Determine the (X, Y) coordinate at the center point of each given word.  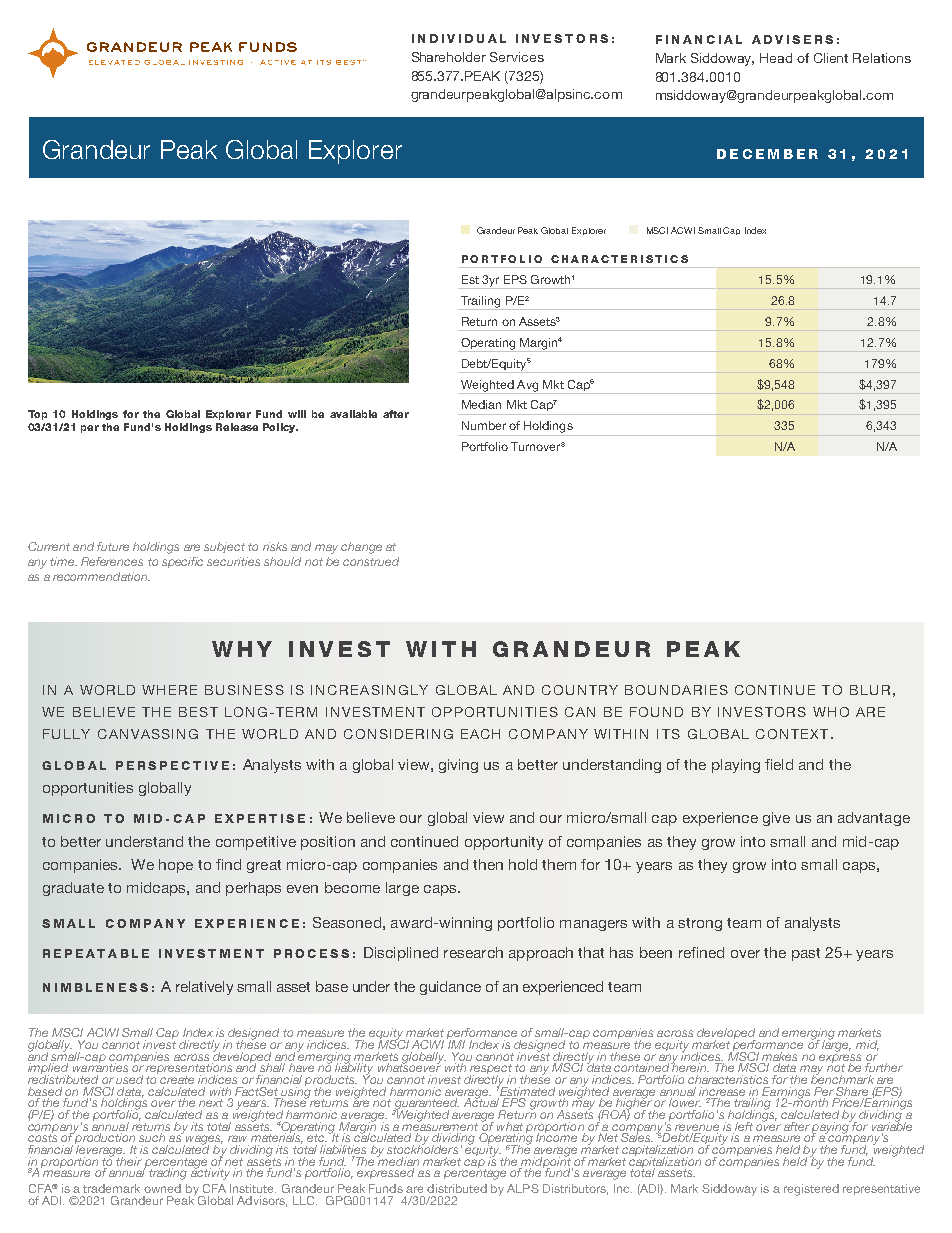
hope (176, 866)
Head (776, 58)
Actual (481, 1101)
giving (458, 766)
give (776, 819)
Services (517, 57)
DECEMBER (767, 154)
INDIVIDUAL (459, 38)
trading (168, 1174)
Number (484, 425)
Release (237, 427)
